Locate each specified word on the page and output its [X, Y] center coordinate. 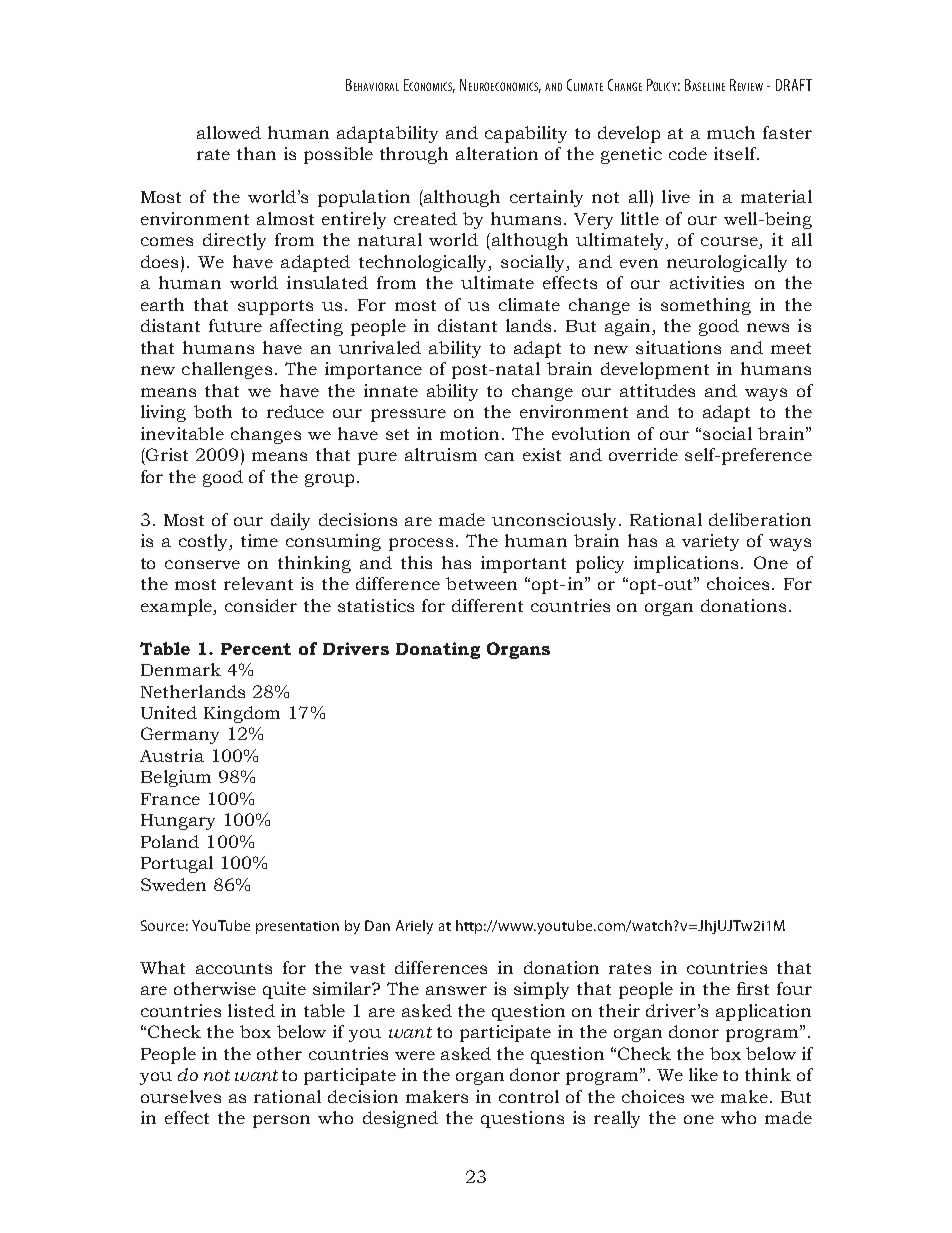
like [703, 1074]
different [487, 605]
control [529, 1096]
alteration [497, 153]
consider [261, 605]
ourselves [181, 1096]
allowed [229, 132]
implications [688, 564]
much [731, 132]
